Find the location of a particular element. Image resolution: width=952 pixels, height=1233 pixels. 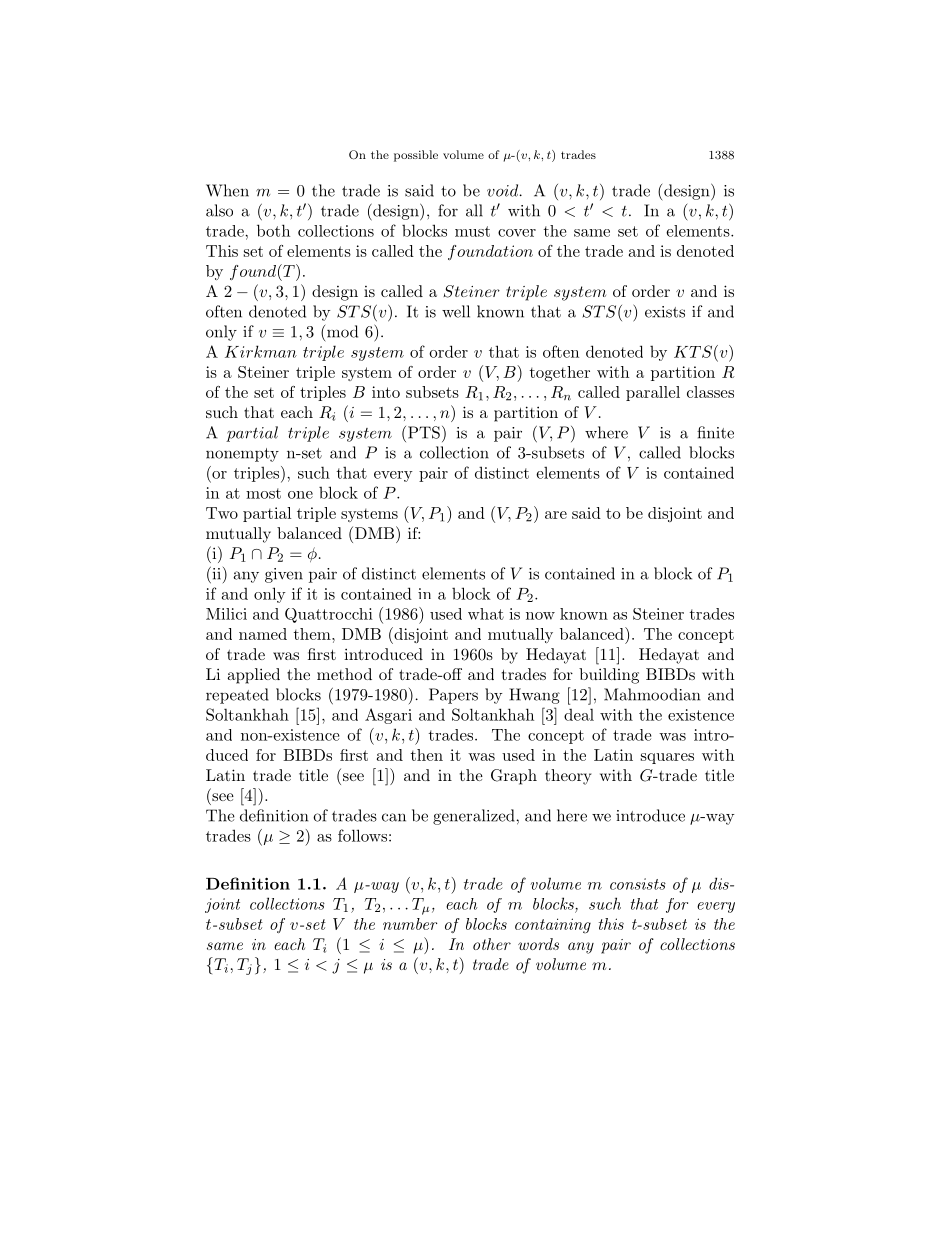

building is located at coordinates (609, 676).
